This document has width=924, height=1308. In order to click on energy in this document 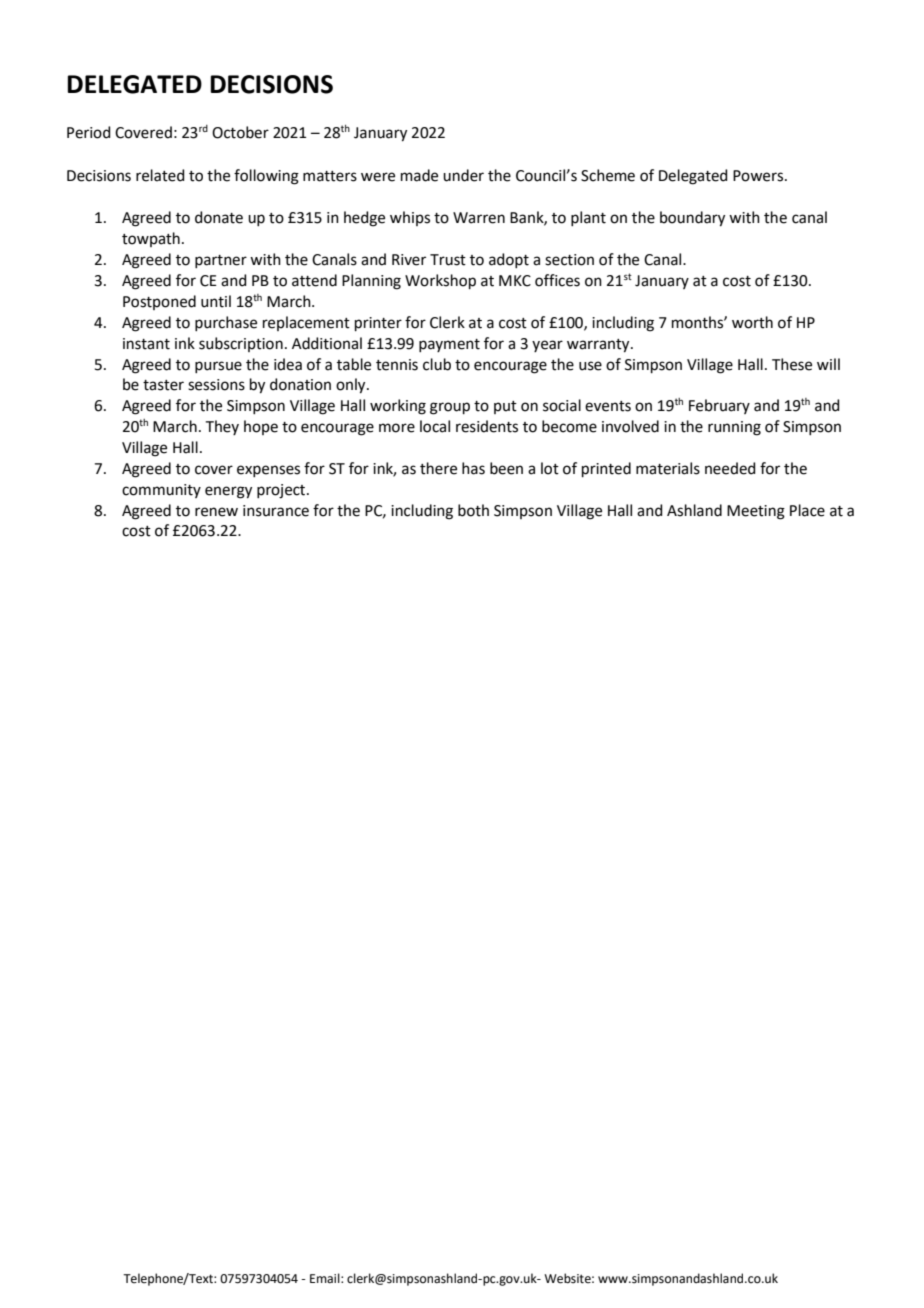, I will do `click(228, 492)`.
